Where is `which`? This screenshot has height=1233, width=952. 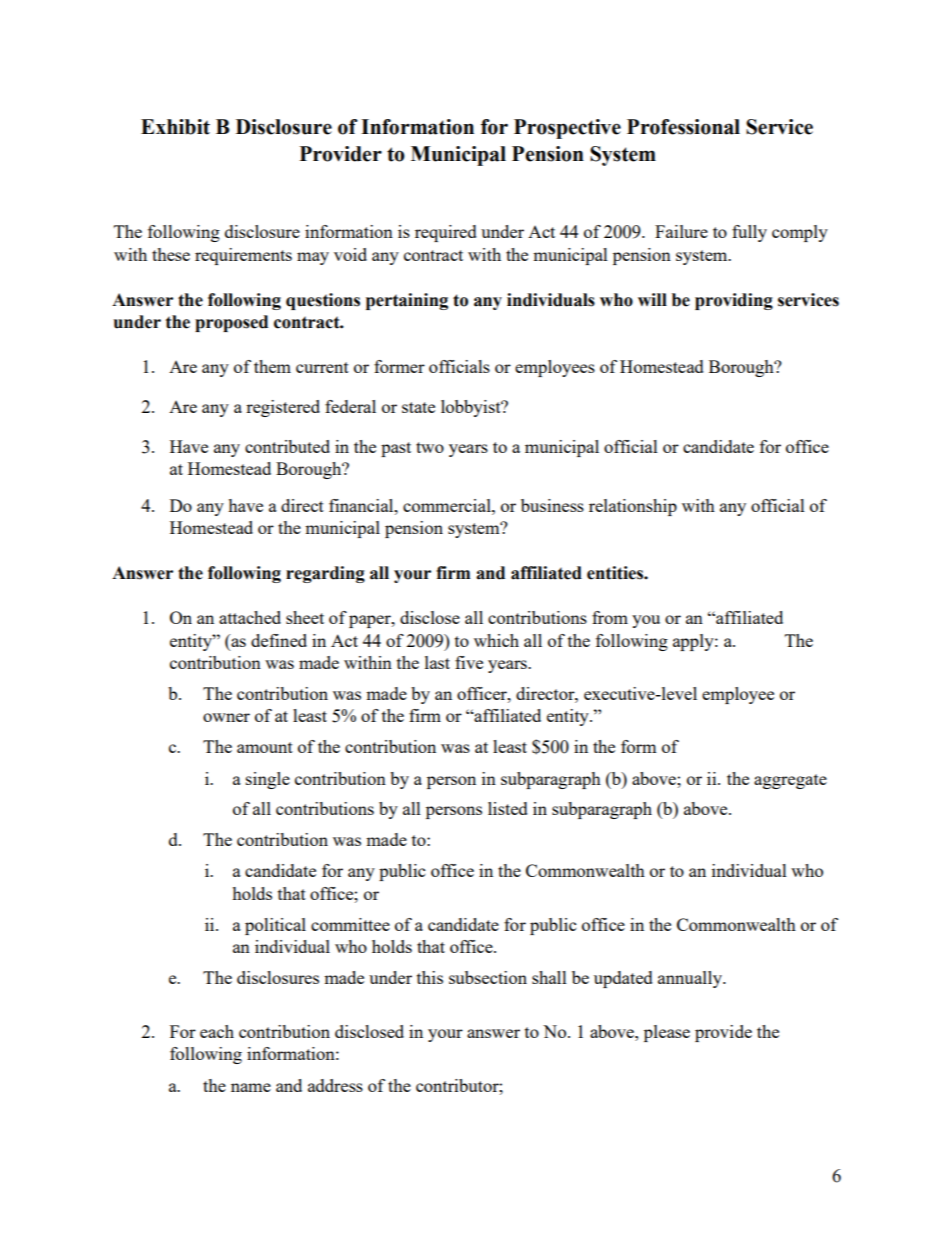
which is located at coordinates (496, 640).
